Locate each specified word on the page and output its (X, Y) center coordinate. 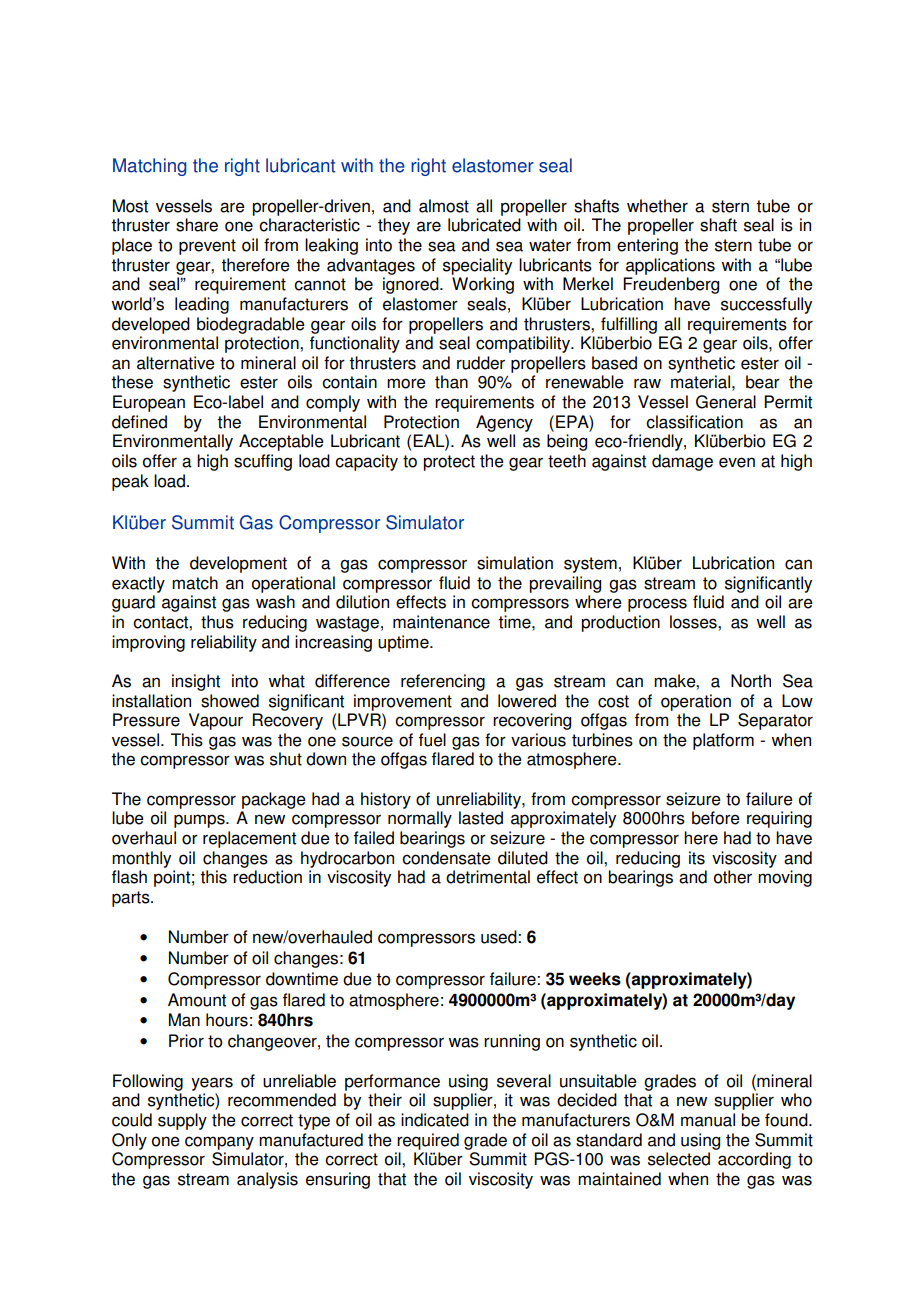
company (219, 1143)
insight (196, 682)
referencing (443, 682)
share (197, 225)
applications (670, 266)
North (751, 681)
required (428, 1141)
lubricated (484, 225)
